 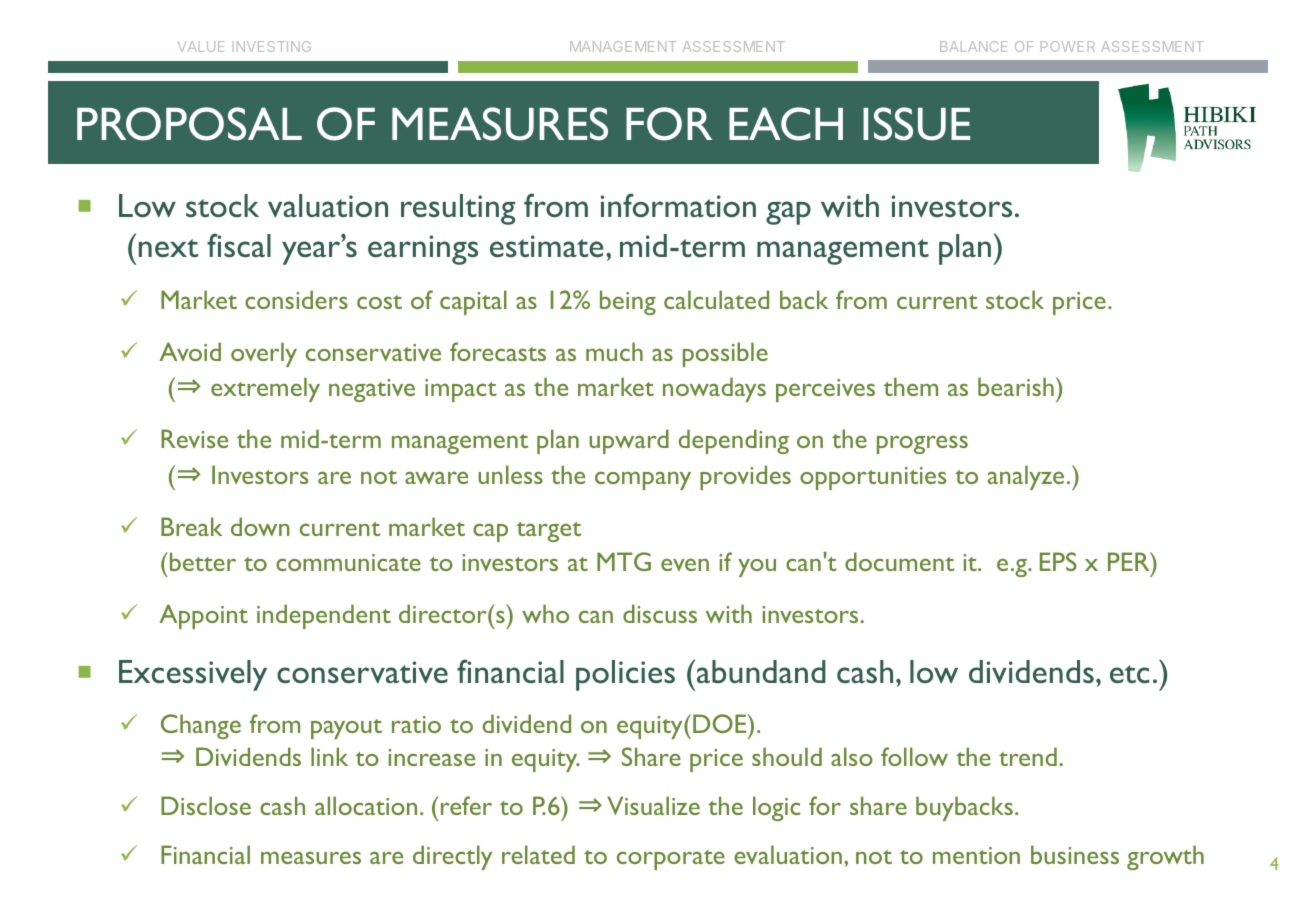 What do you see at coordinates (1068, 46) in the screenshot?
I see `POWER` at bounding box center [1068, 46].
